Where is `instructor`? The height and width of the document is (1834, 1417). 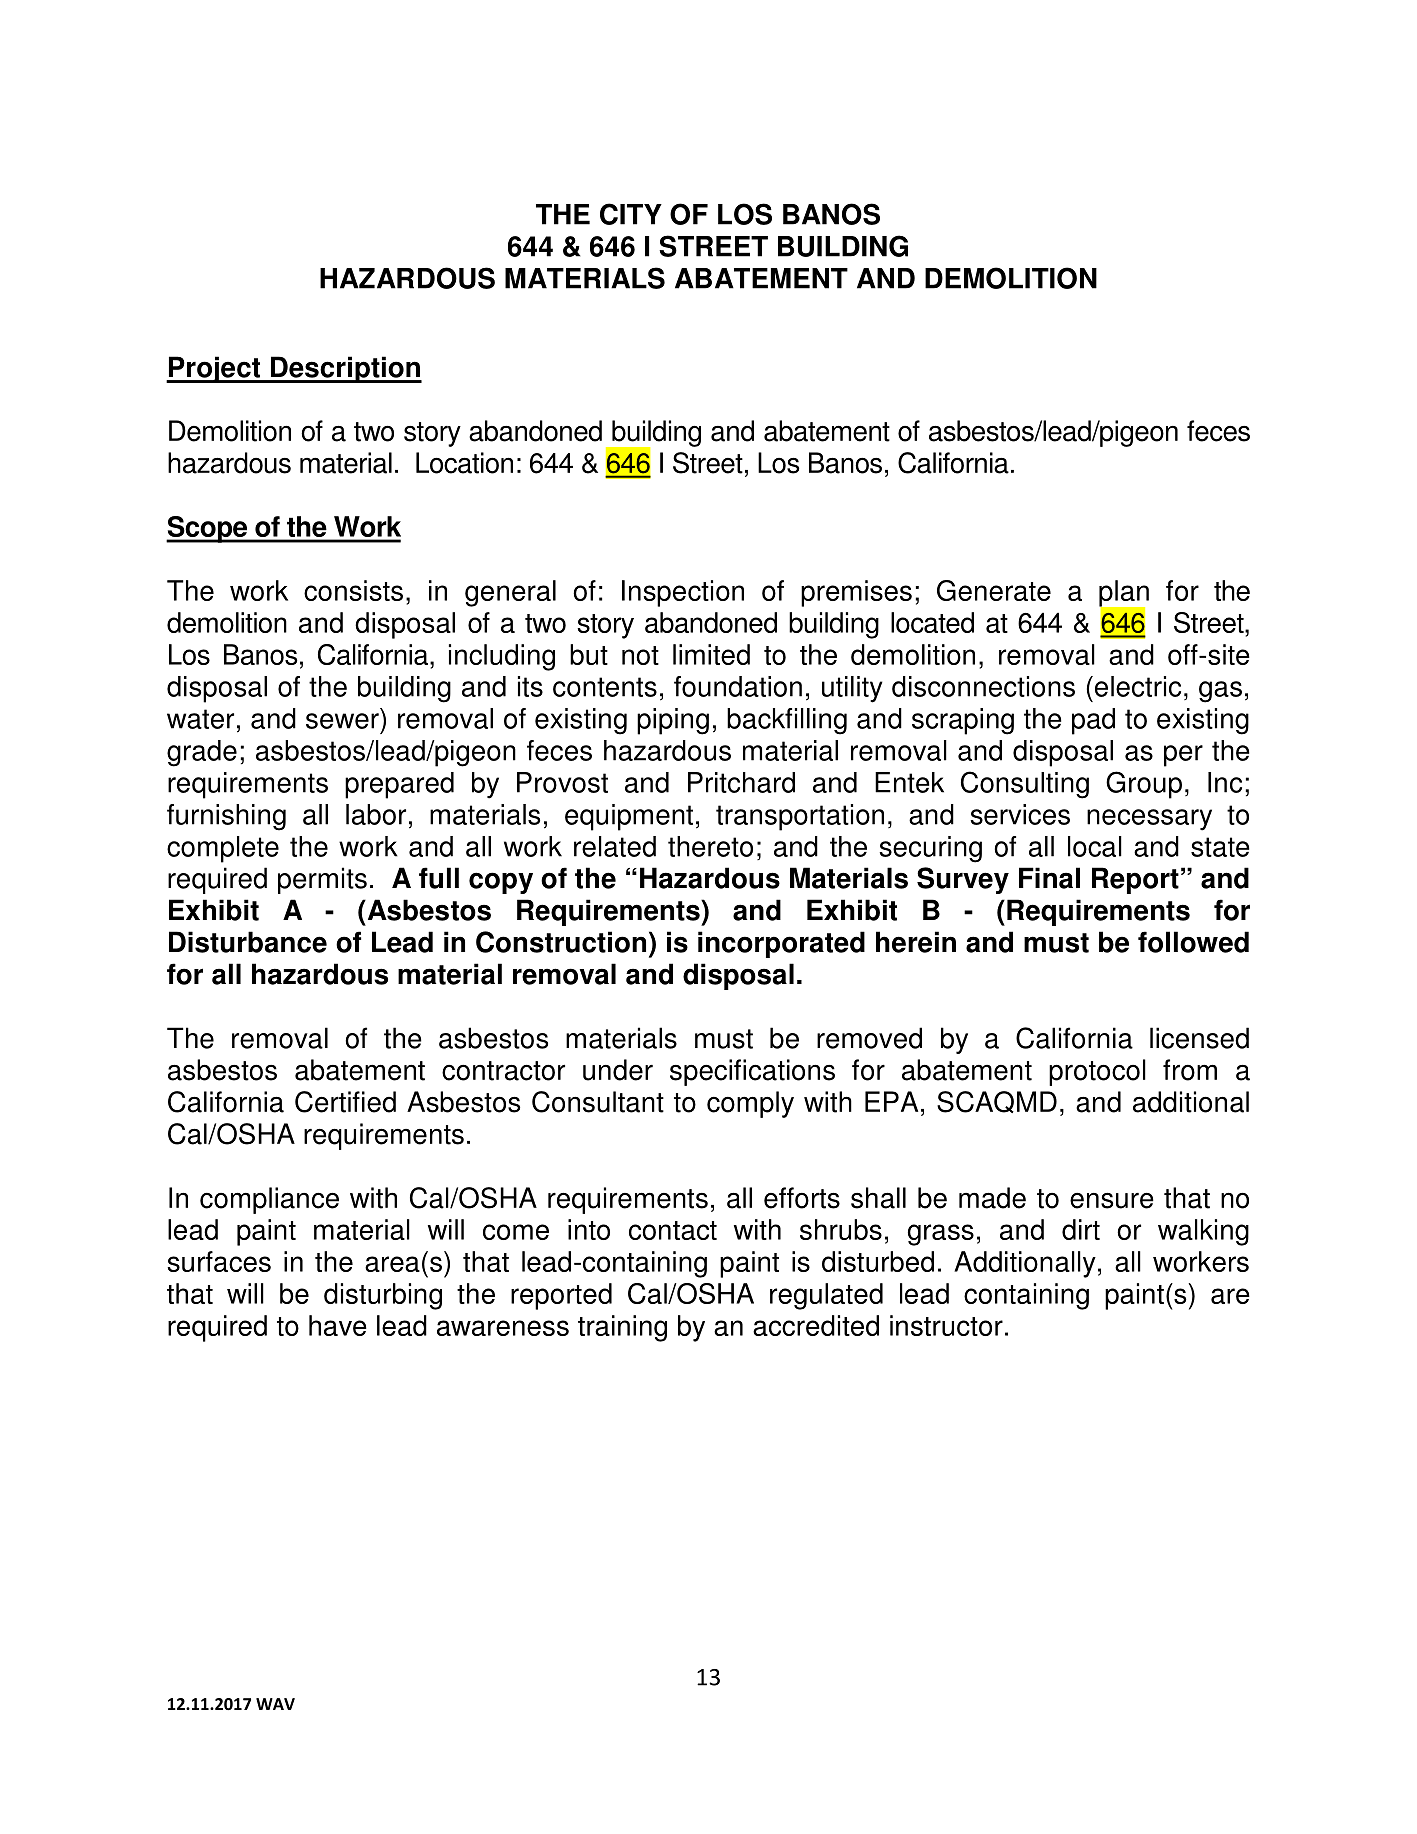 instructor is located at coordinates (946, 1325).
